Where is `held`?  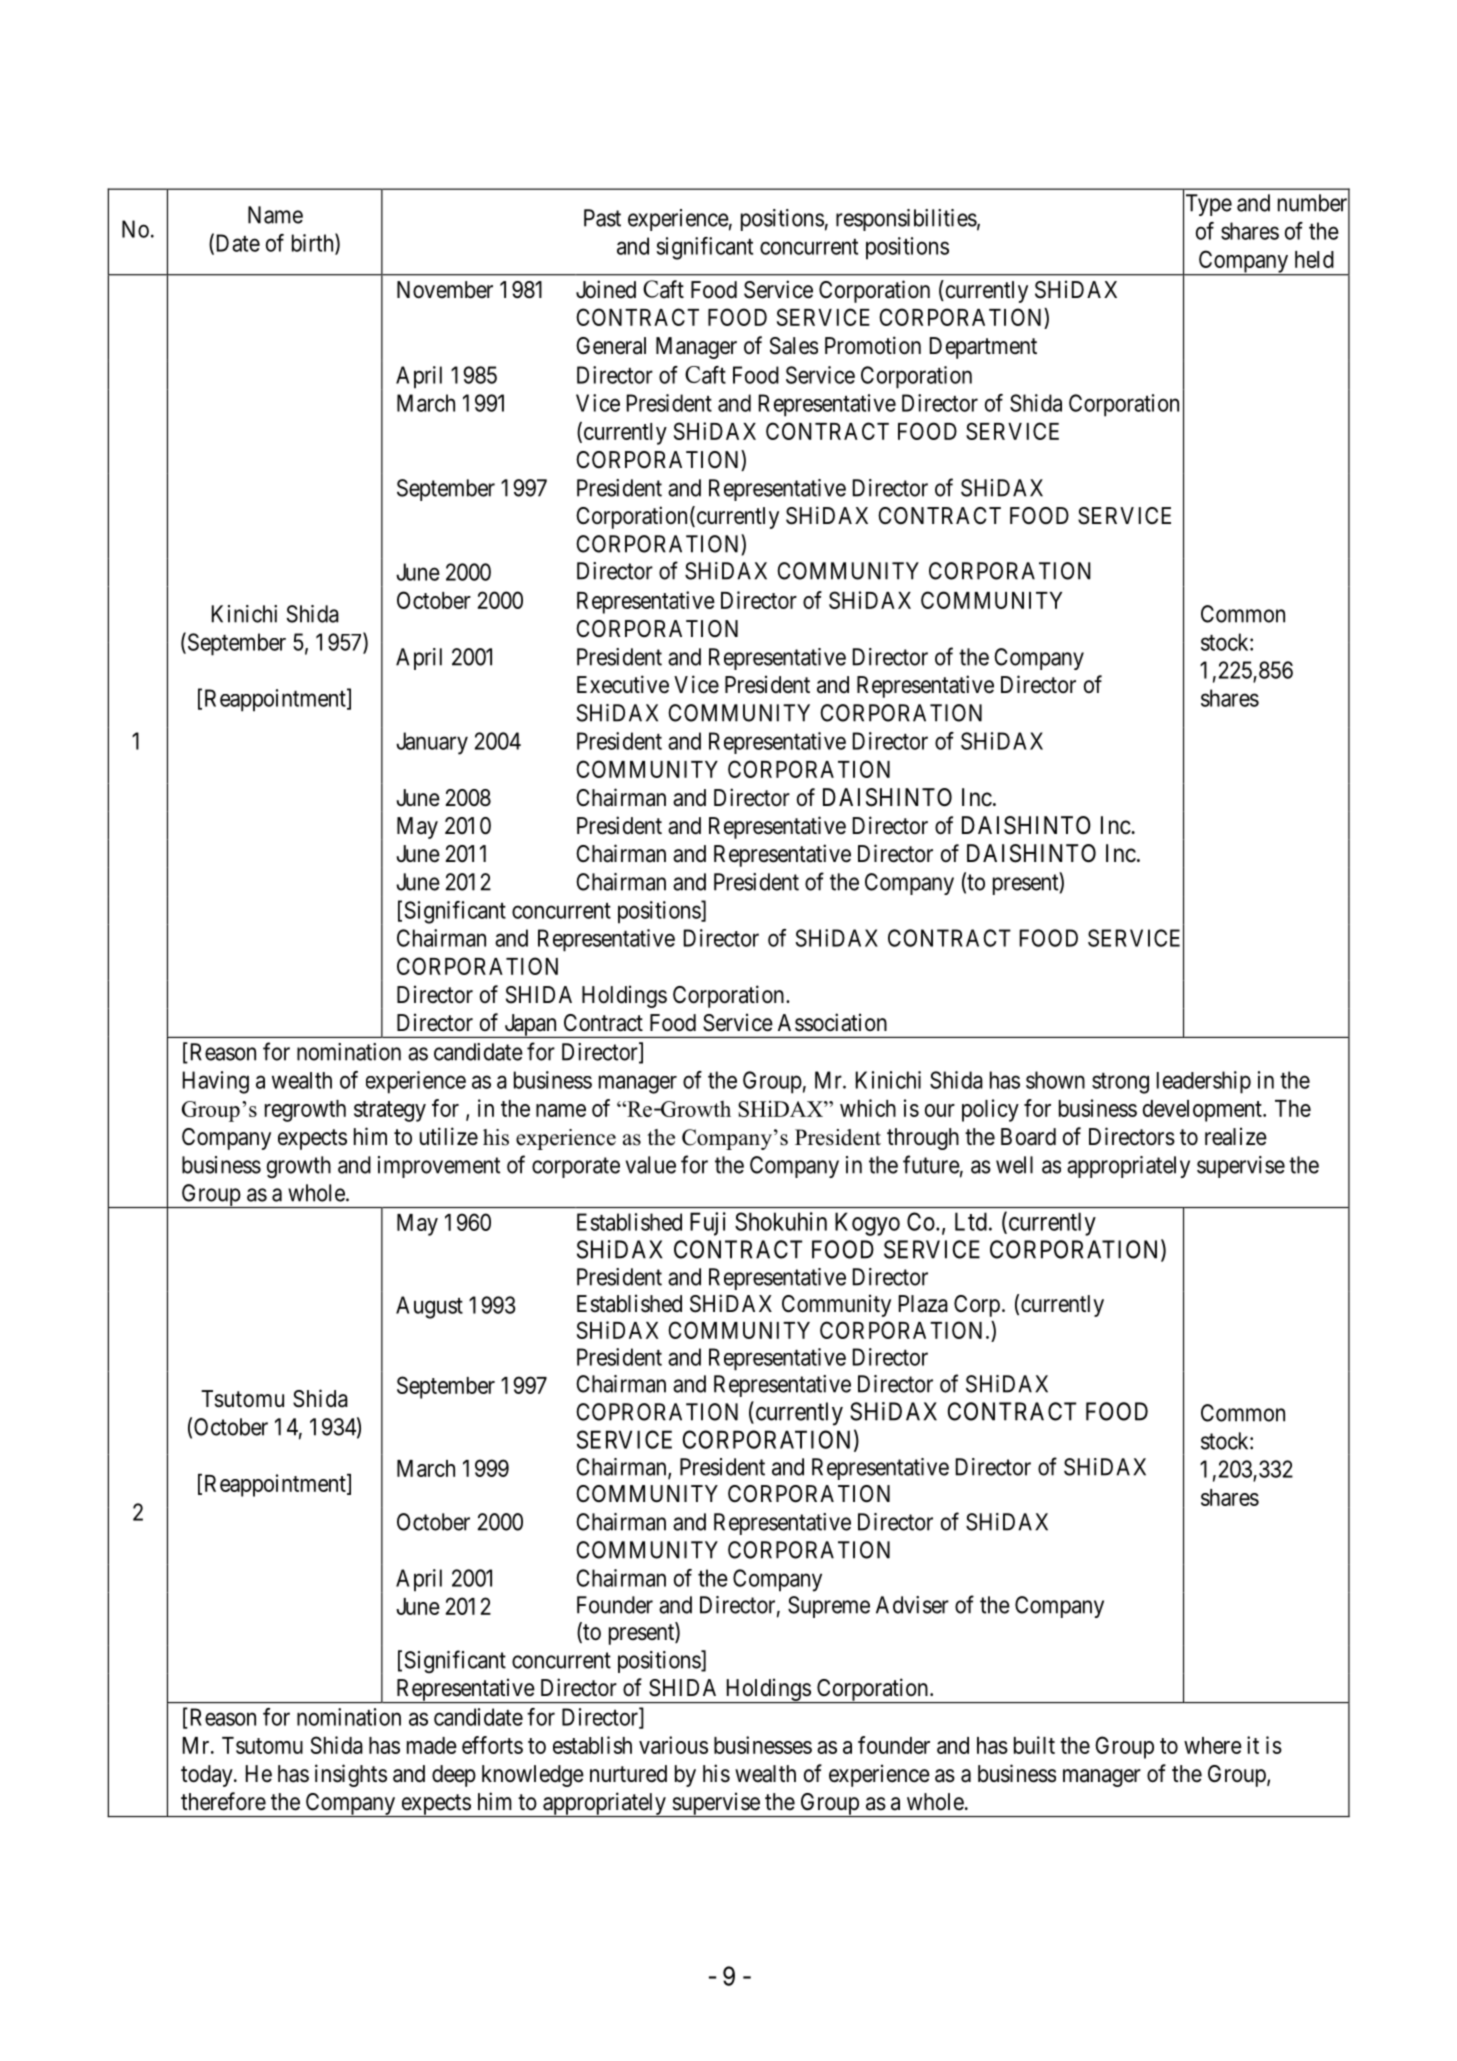
held is located at coordinates (1314, 259).
